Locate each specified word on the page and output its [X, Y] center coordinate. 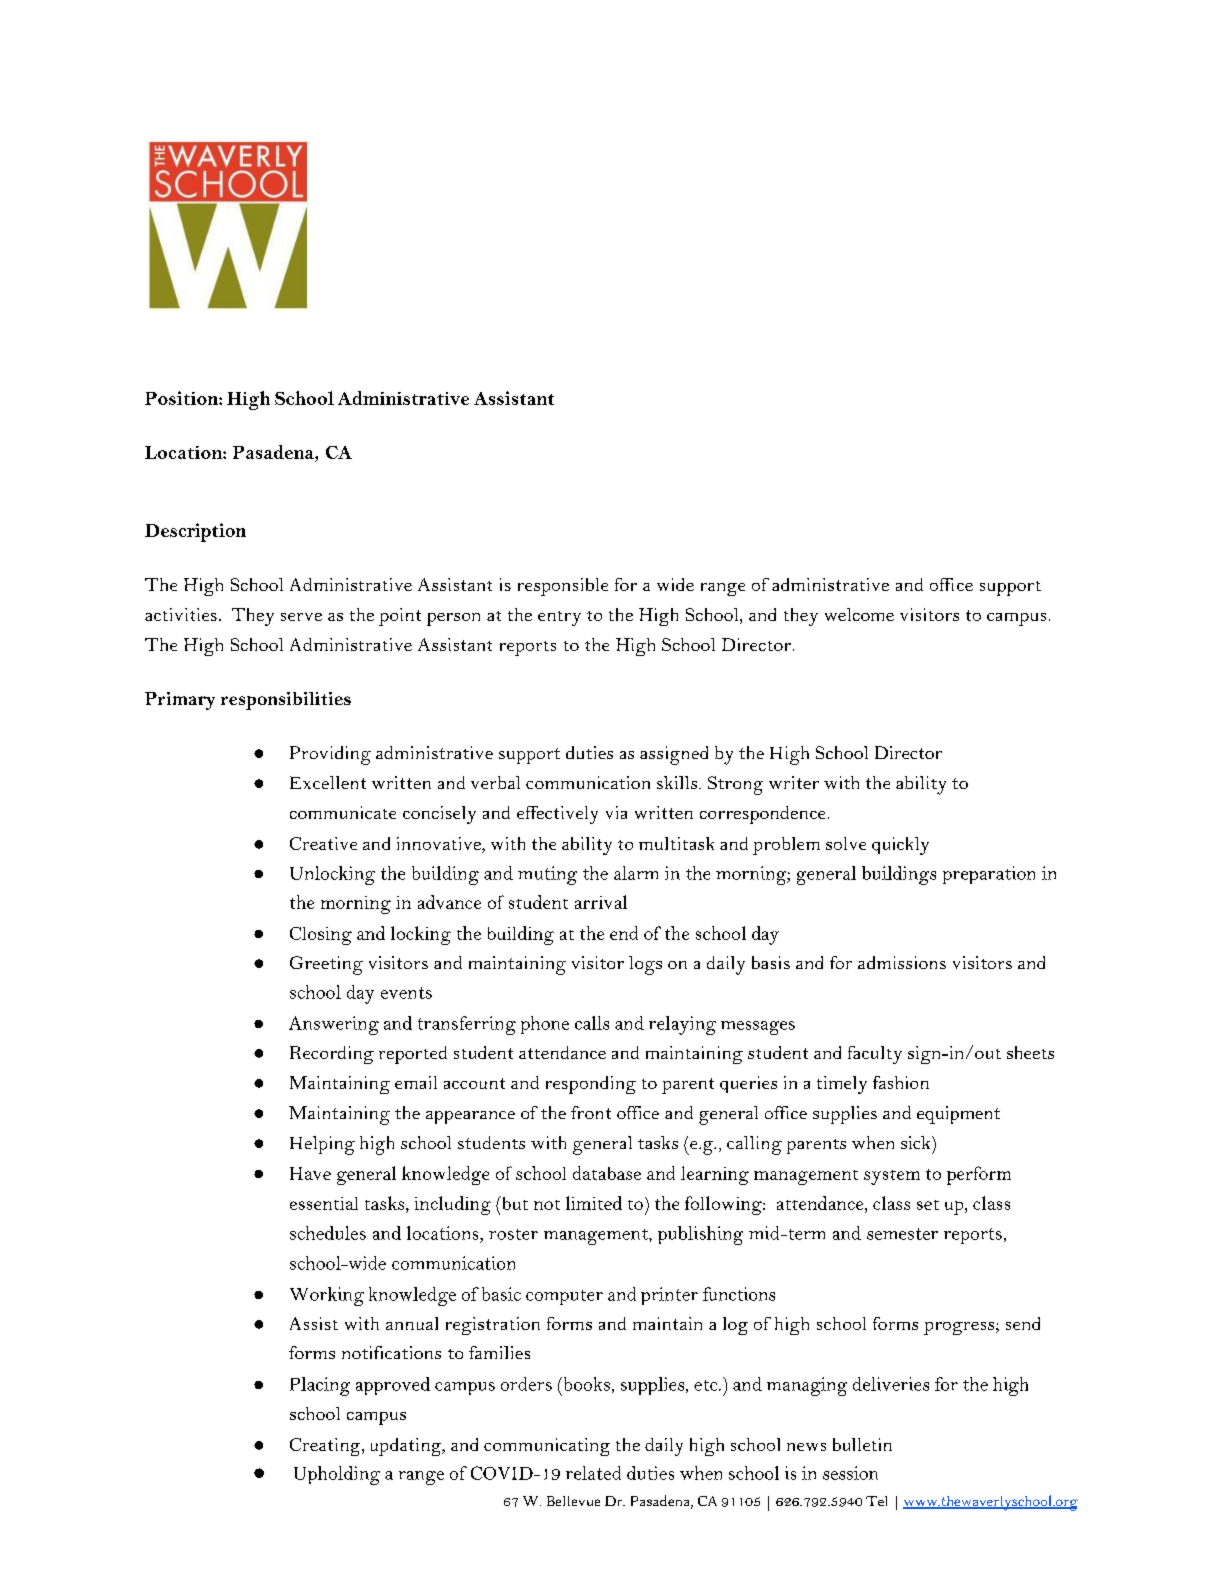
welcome [859, 614]
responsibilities [286, 701]
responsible [563, 587]
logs [645, 965]
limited [594, 1203]
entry [559, 618]
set [928, 1205]
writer [794, 782]
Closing [321, 936]
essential [324, 1203]
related [593, 1473]
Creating [326, 1447]
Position [182, 398]
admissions [902, 962]
